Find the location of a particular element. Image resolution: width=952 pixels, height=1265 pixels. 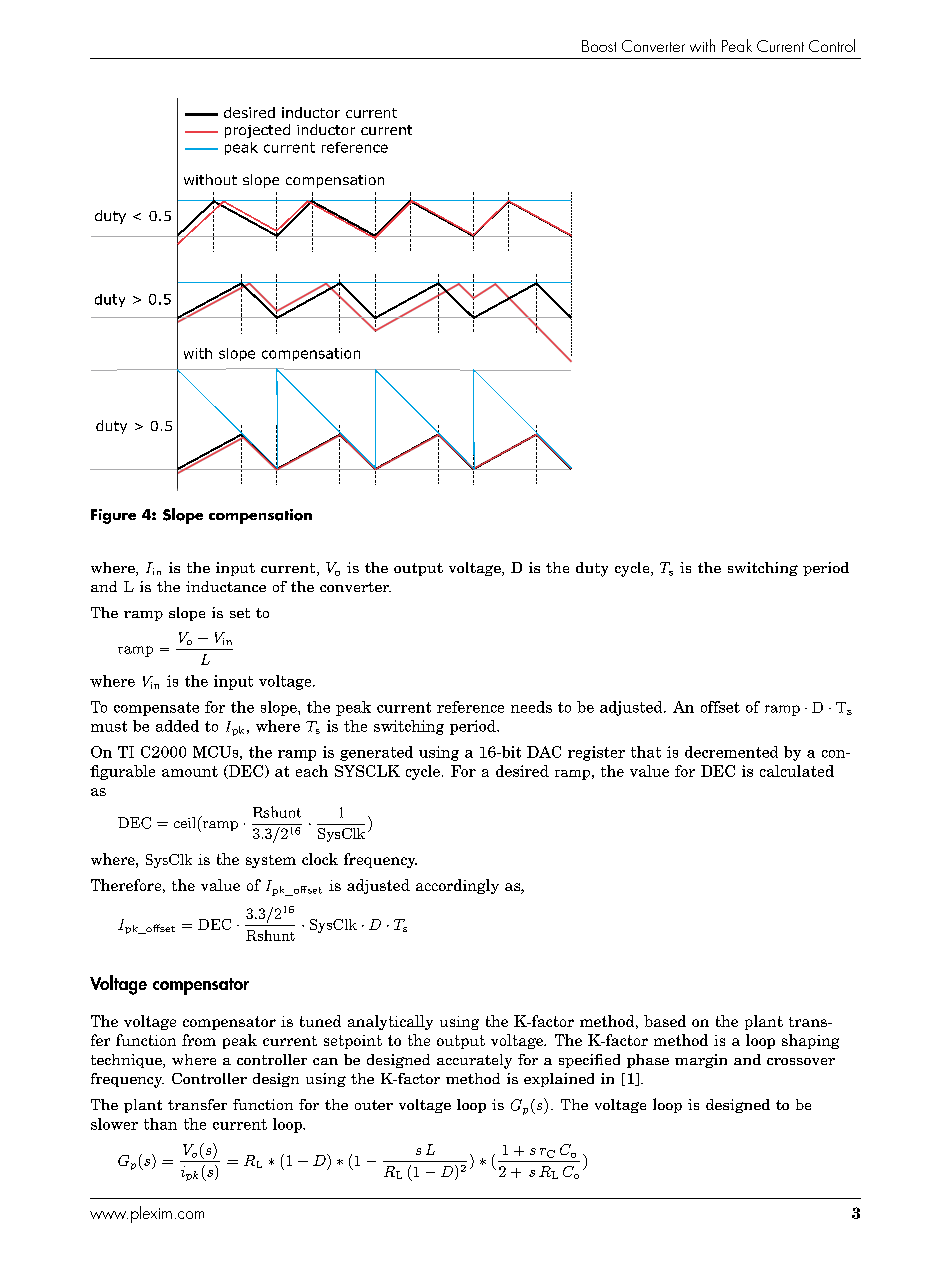

Boost is located at coordinates (599, 46).
